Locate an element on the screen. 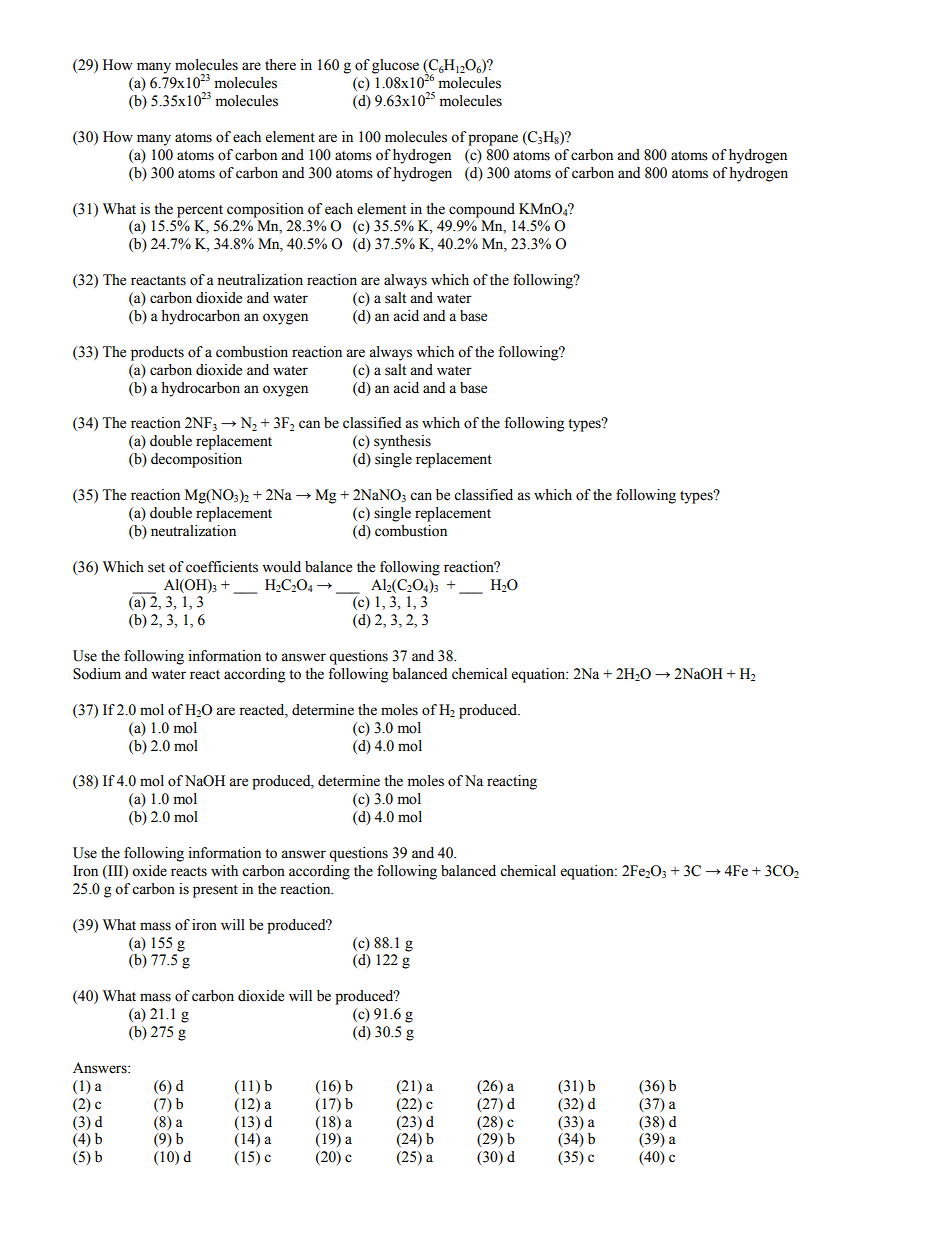  III is located at coordinates (115, 870).
